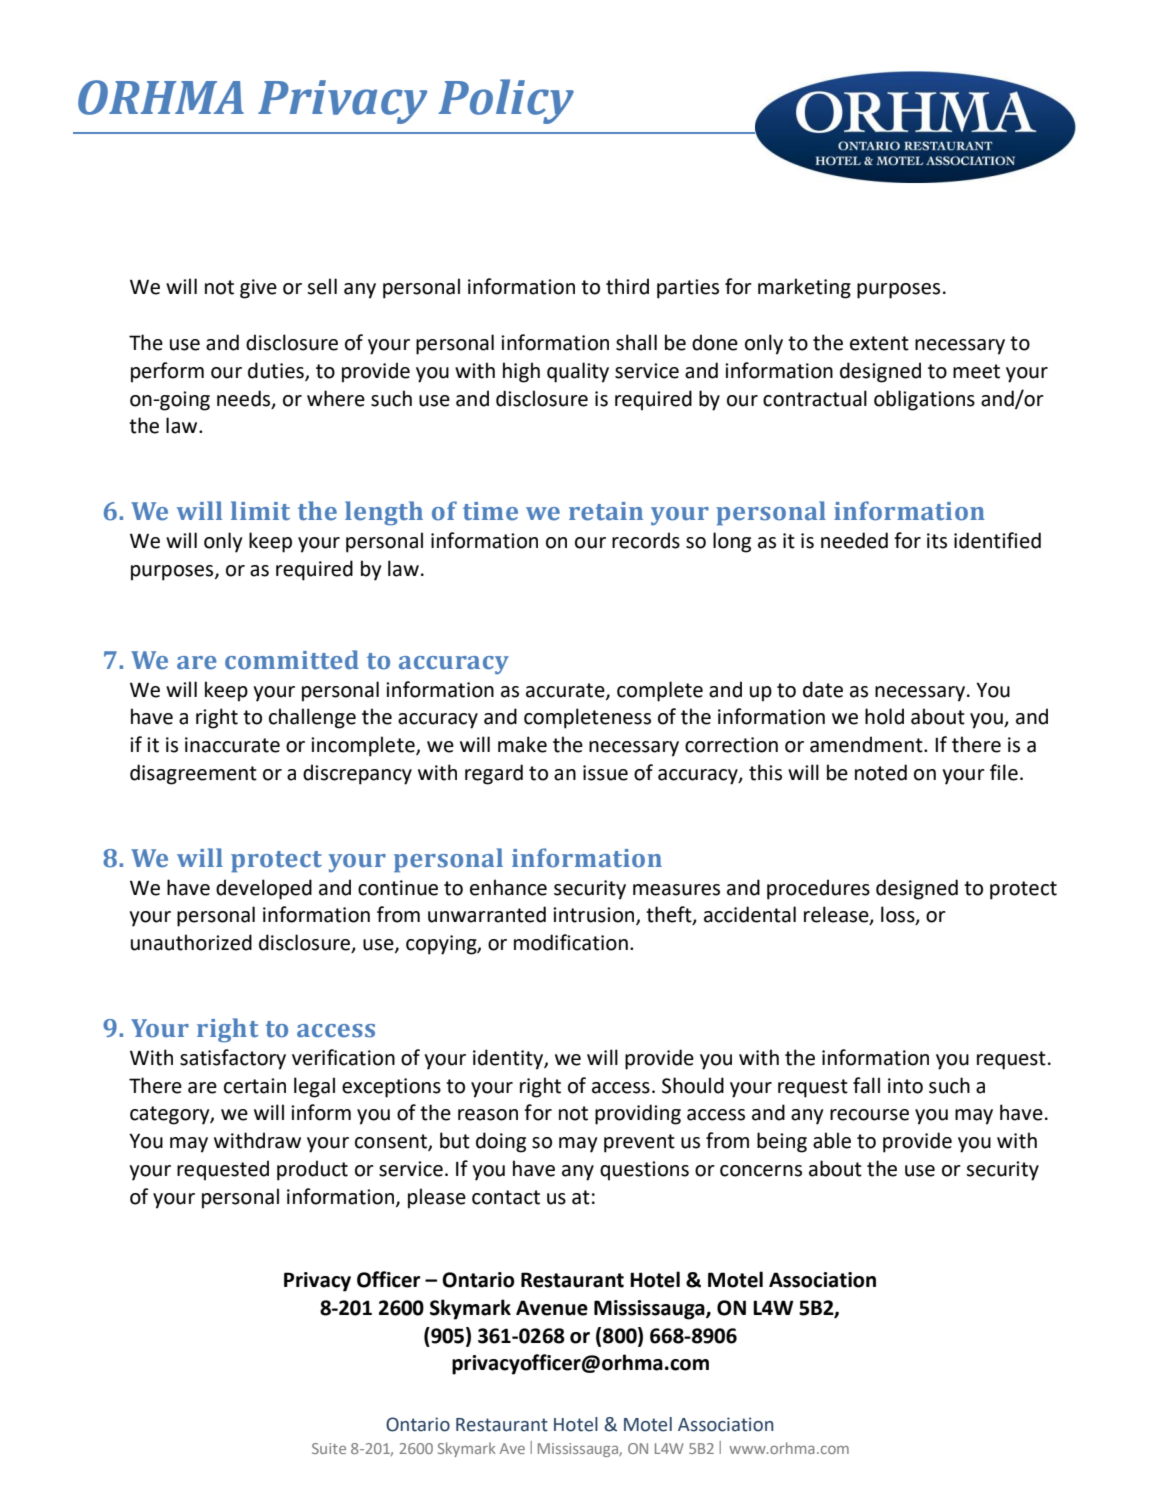  Describe the element at coordinates (605, 773) in the image. I see `issue` at that location.
